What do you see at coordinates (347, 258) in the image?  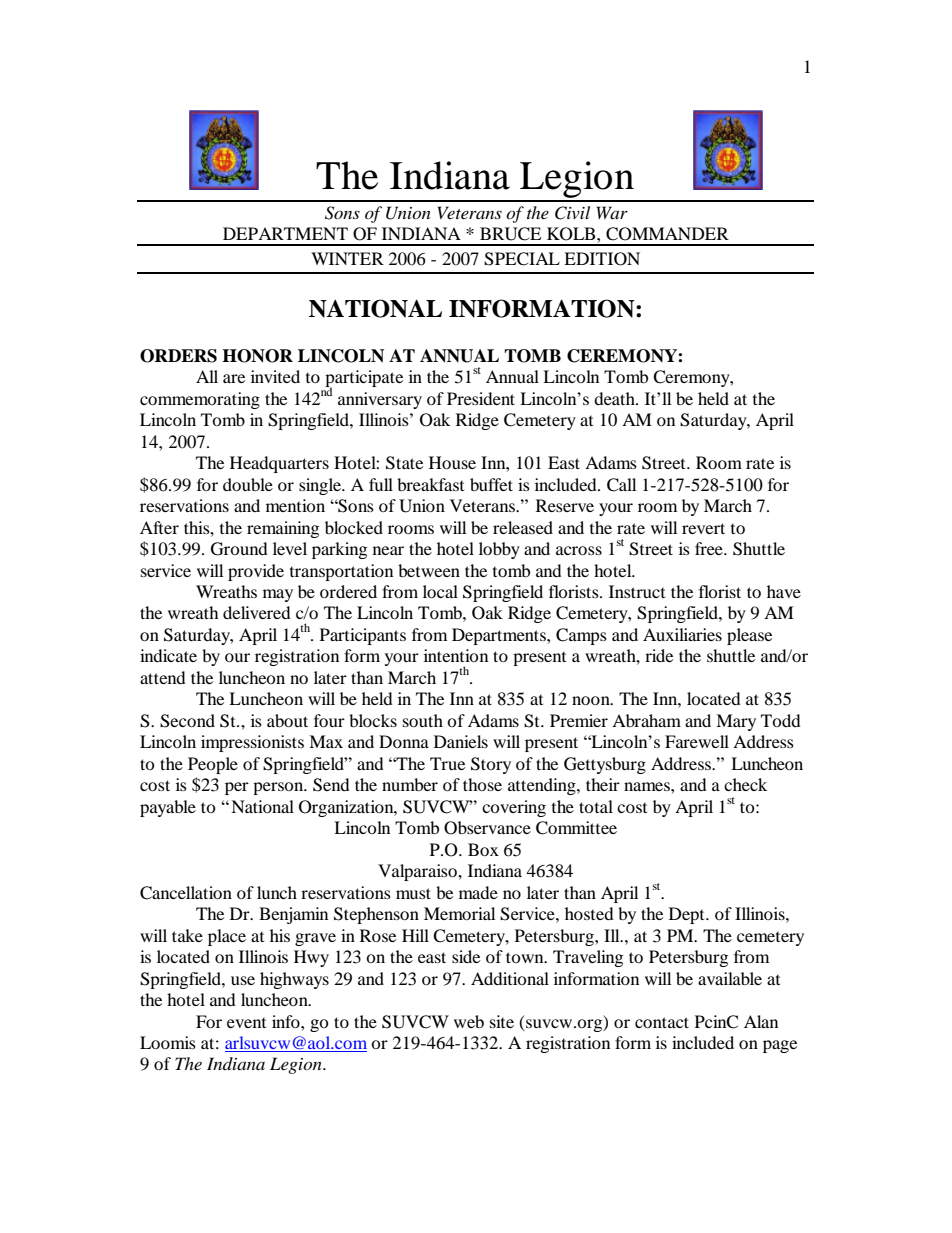 I see `WINTER` at bounding box center [347, 258].
